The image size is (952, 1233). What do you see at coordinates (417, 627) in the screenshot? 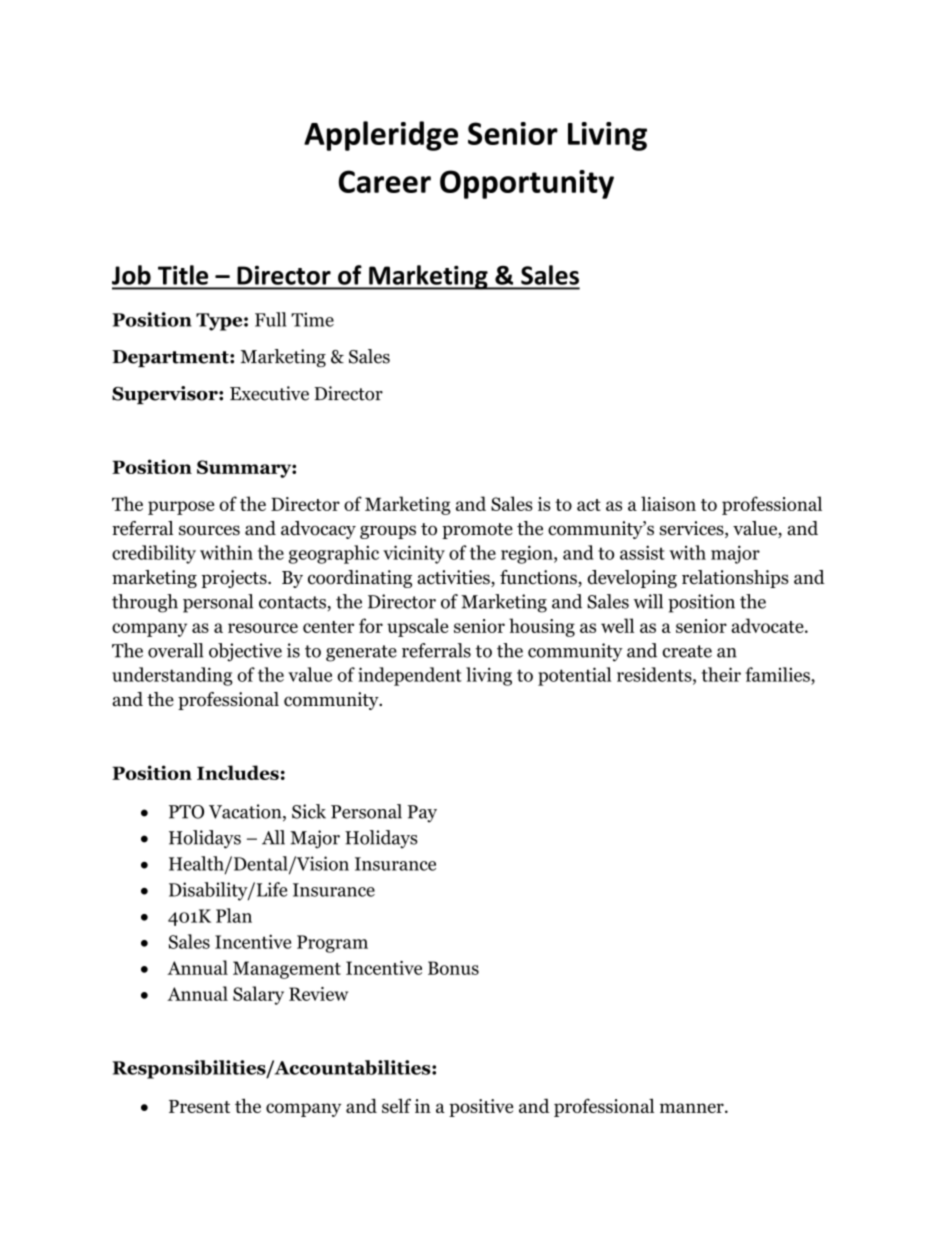
I see `upscale` at bounding box center [417, 627].
